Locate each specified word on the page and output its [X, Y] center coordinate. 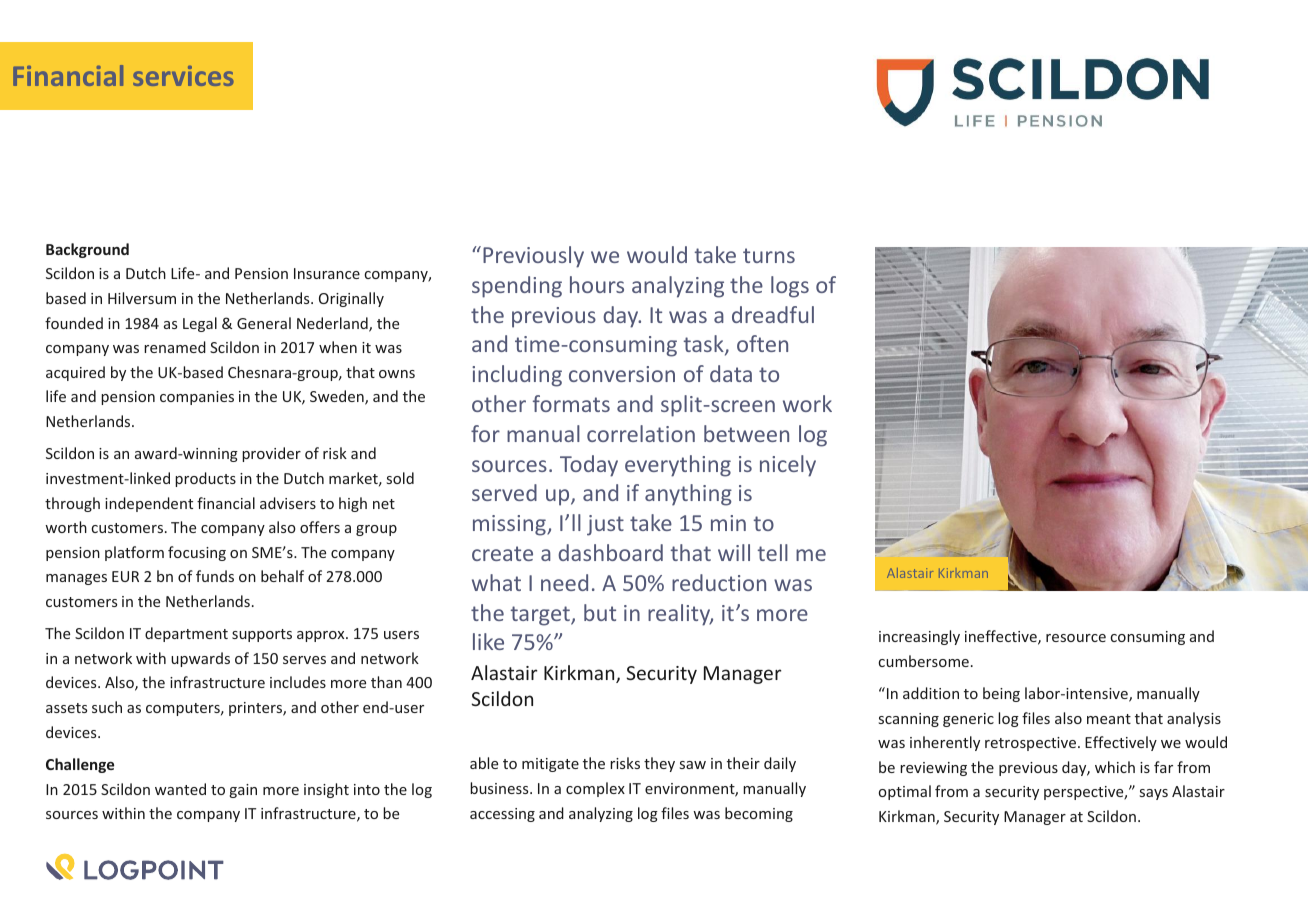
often [762, 343]
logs [790, 287]
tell [773, 552]
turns [769, 255]
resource [1076, 638]
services [183, 76]
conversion [622, 374]
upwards [200, 659]
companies [197, 398]
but [600, 612]
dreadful [773, 314]
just [605, 525]
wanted [180, 789]
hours [597, 284]
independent [149, 504]
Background [87, 250]
